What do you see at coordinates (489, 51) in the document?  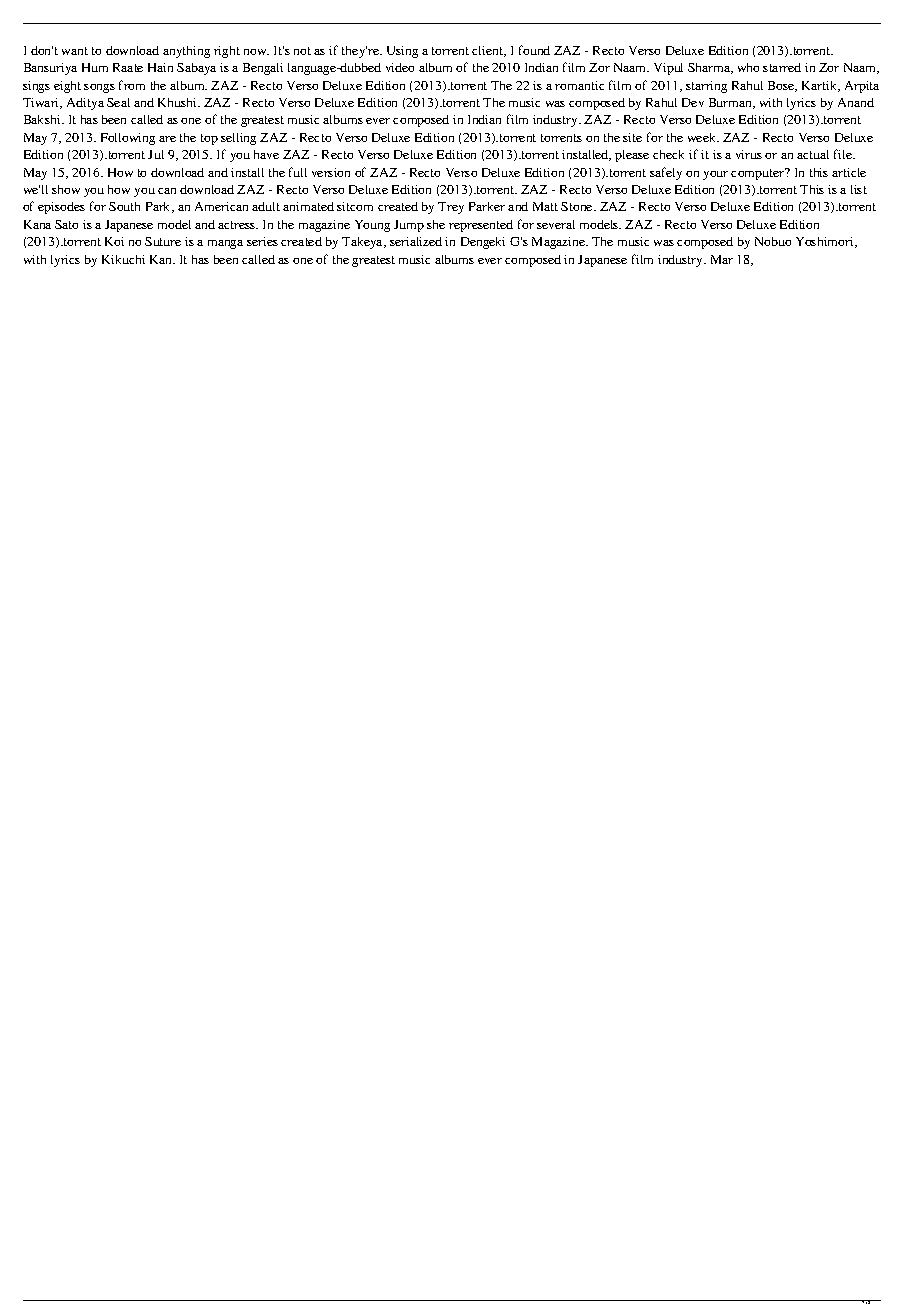 I see `client` at bounding box center [489, 51].
